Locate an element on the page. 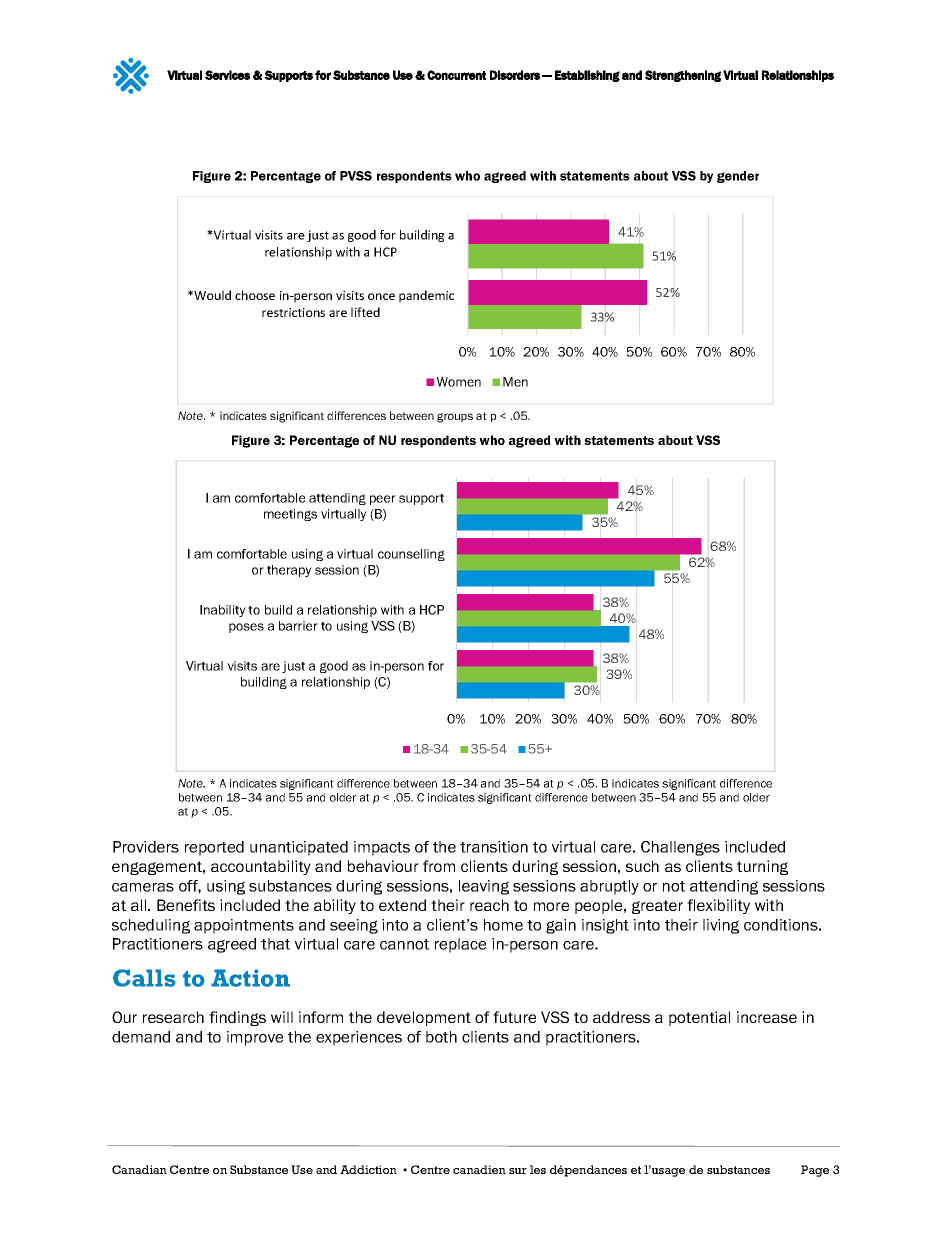  Services is located at coordinates (227, 75).
